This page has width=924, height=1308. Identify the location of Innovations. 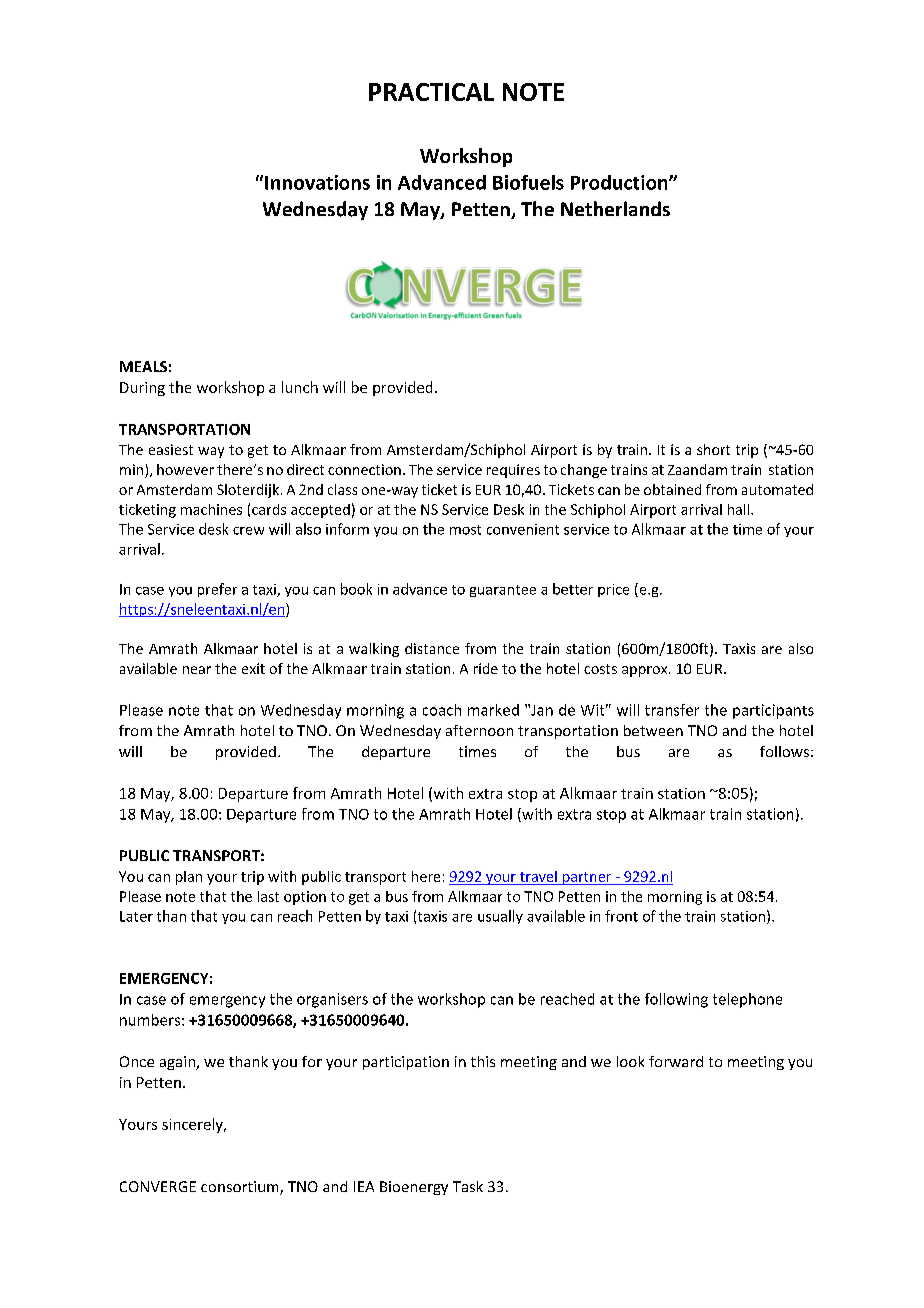
(317, 182).
